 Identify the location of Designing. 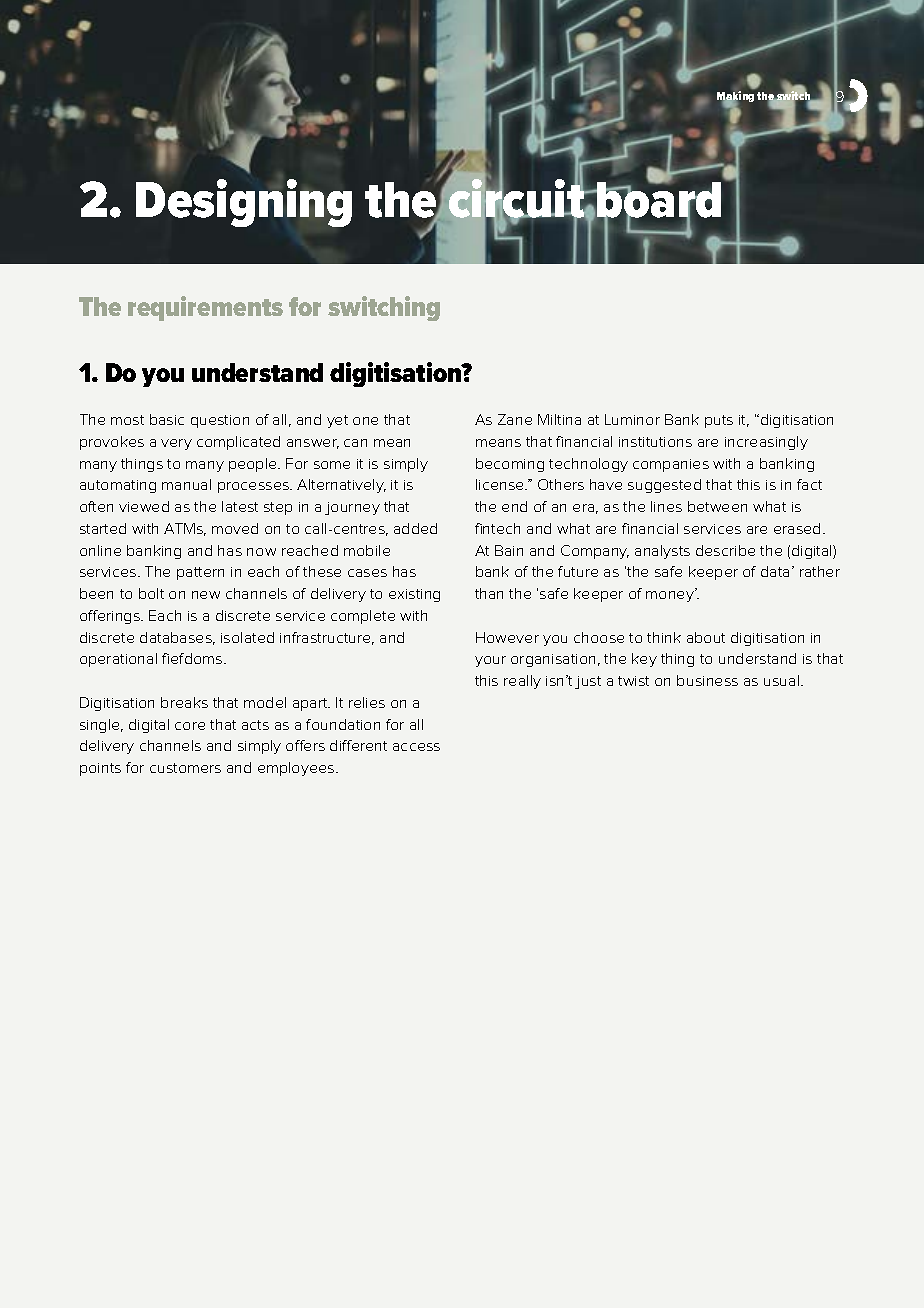
(244, 203).
